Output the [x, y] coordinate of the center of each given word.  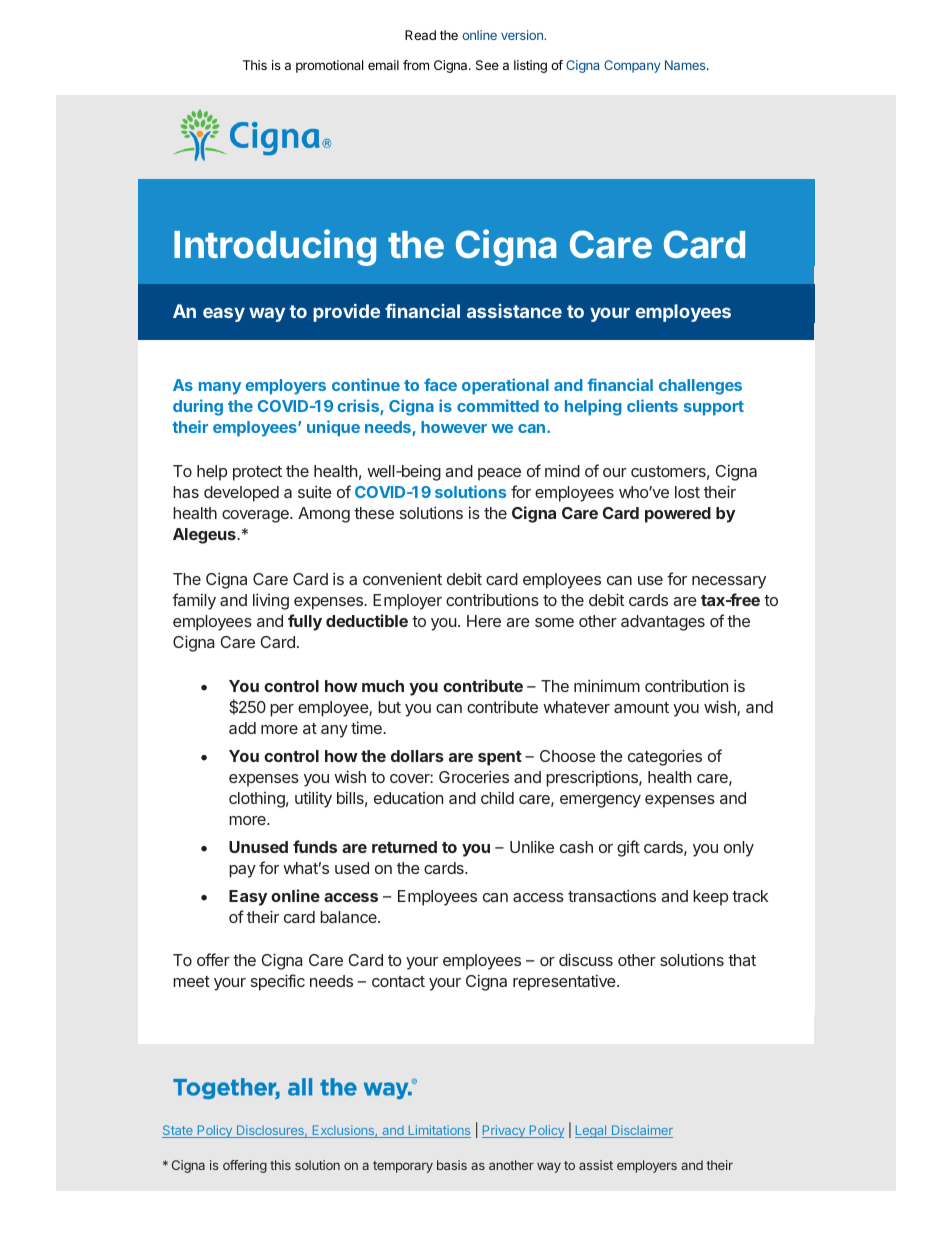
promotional [329, 66]
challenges [700, 387]
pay [242, 871]
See [487, 65]
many [220, 388]
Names [686, 65]
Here [484, 621]
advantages [663, 623]
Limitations [438, 1131]
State [178, 1131]
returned [404, 847]
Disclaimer [641, 1131]
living [271, 601]
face [440, 384]
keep [710, 898]
